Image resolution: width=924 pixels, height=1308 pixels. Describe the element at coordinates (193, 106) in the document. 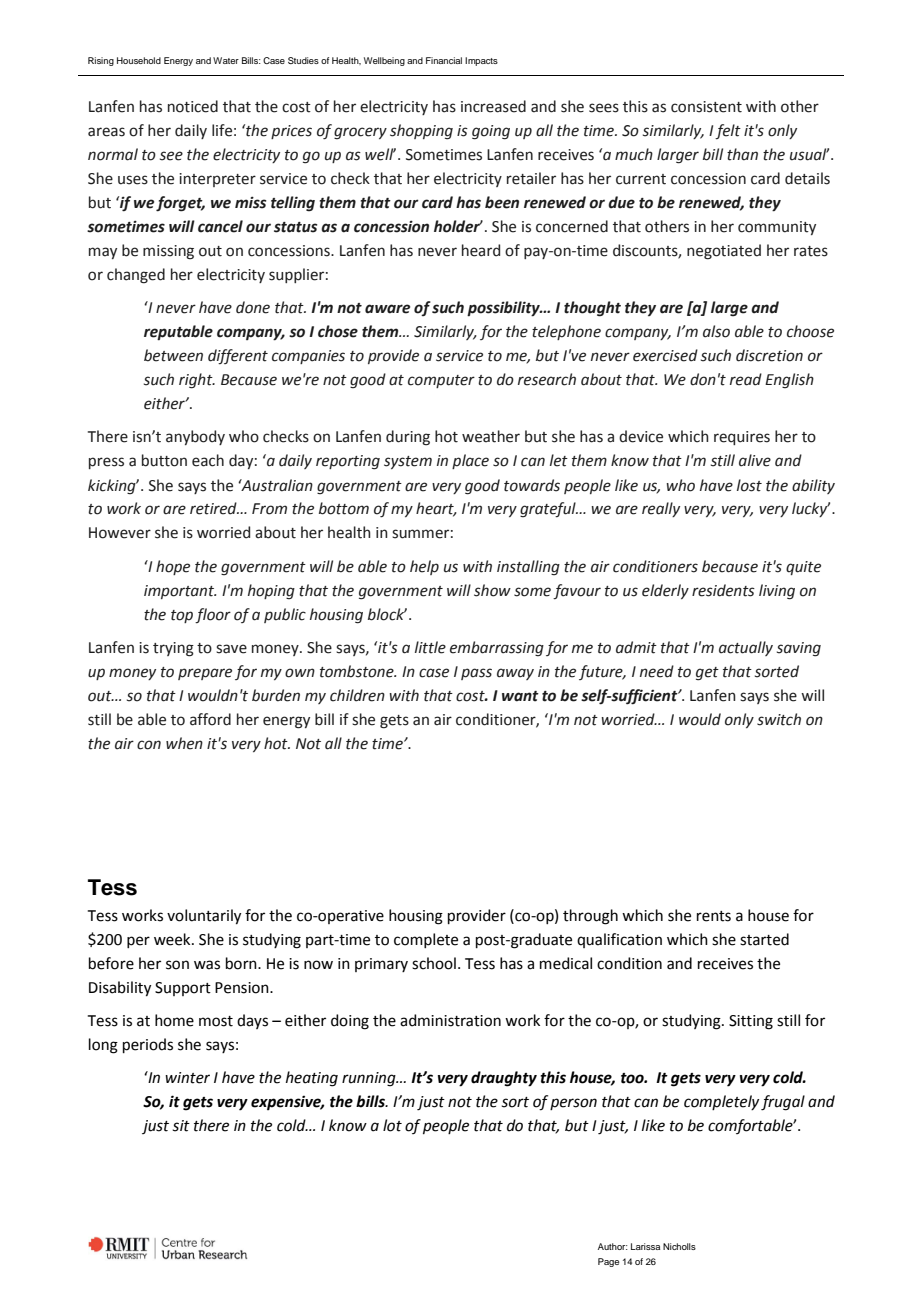

I see `noticed` at that location.
